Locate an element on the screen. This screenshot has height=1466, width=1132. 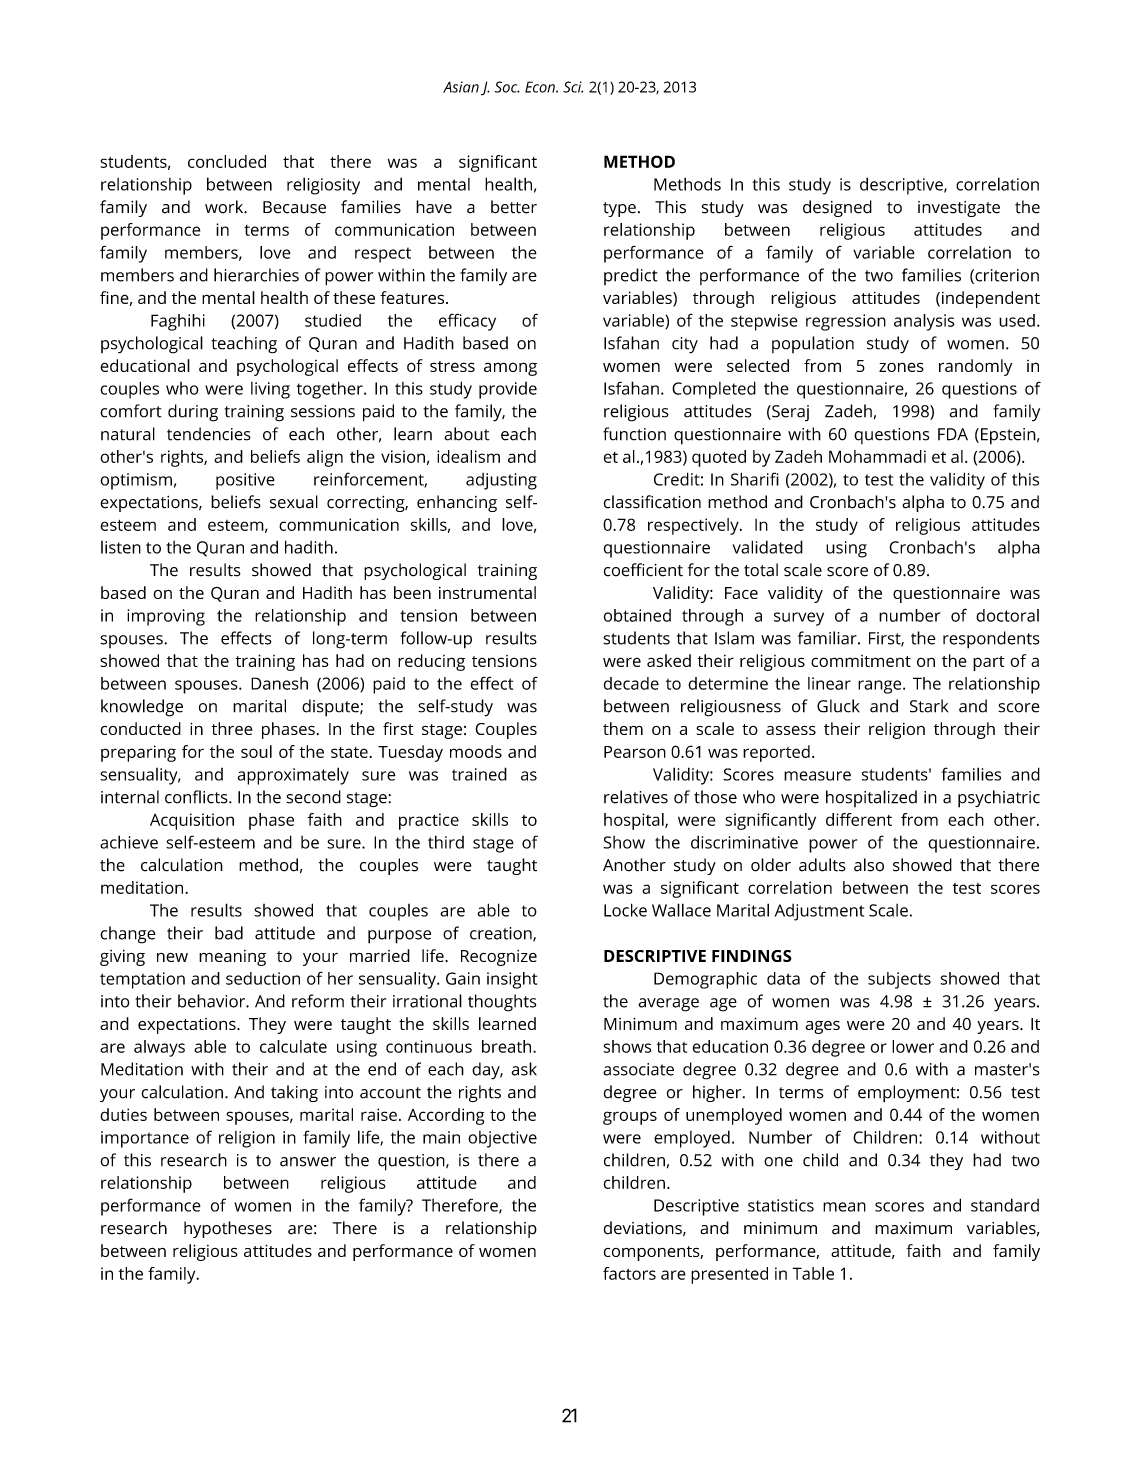
subjects is located at coordinates (899, 980).
